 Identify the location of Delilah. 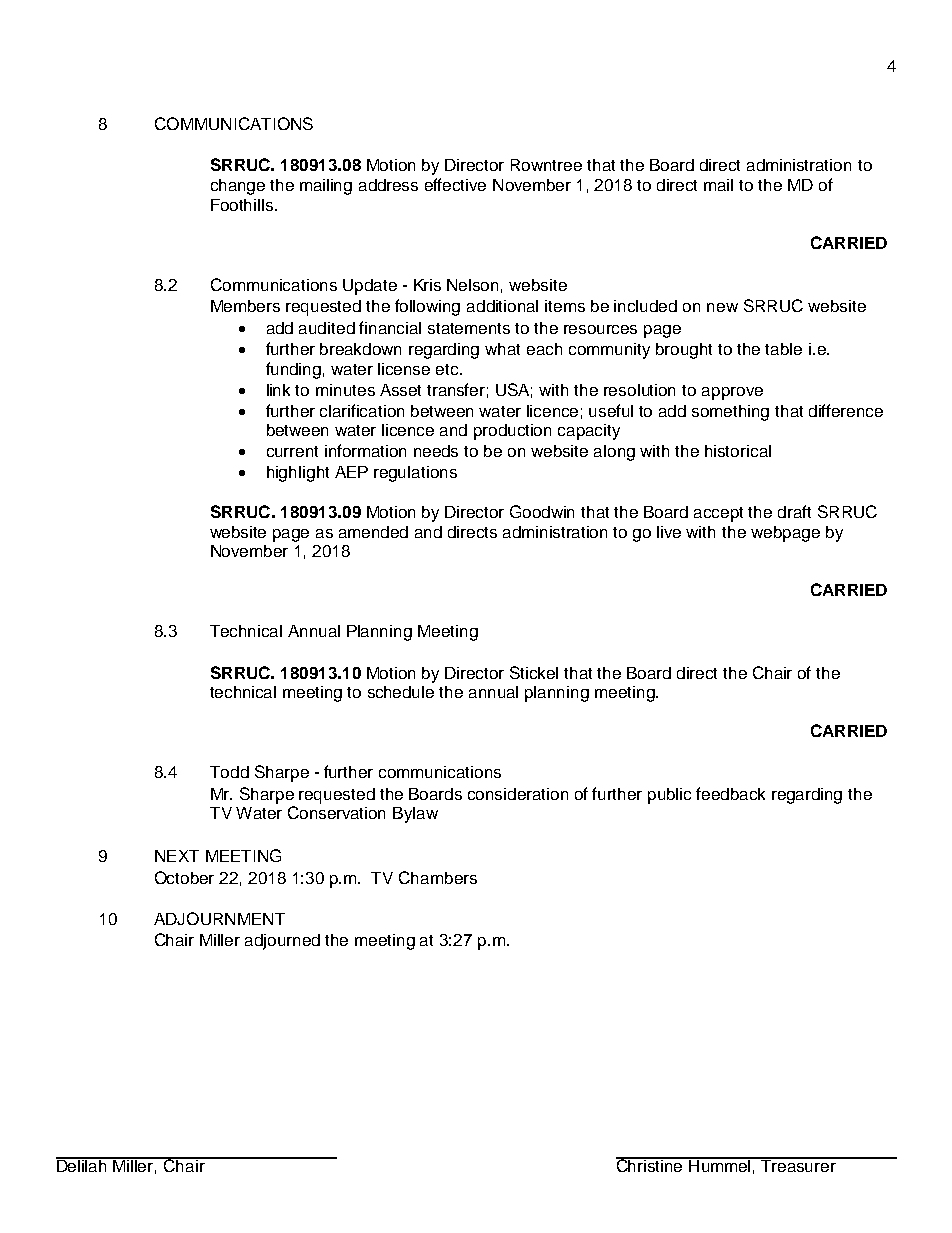
(82, 1165).
